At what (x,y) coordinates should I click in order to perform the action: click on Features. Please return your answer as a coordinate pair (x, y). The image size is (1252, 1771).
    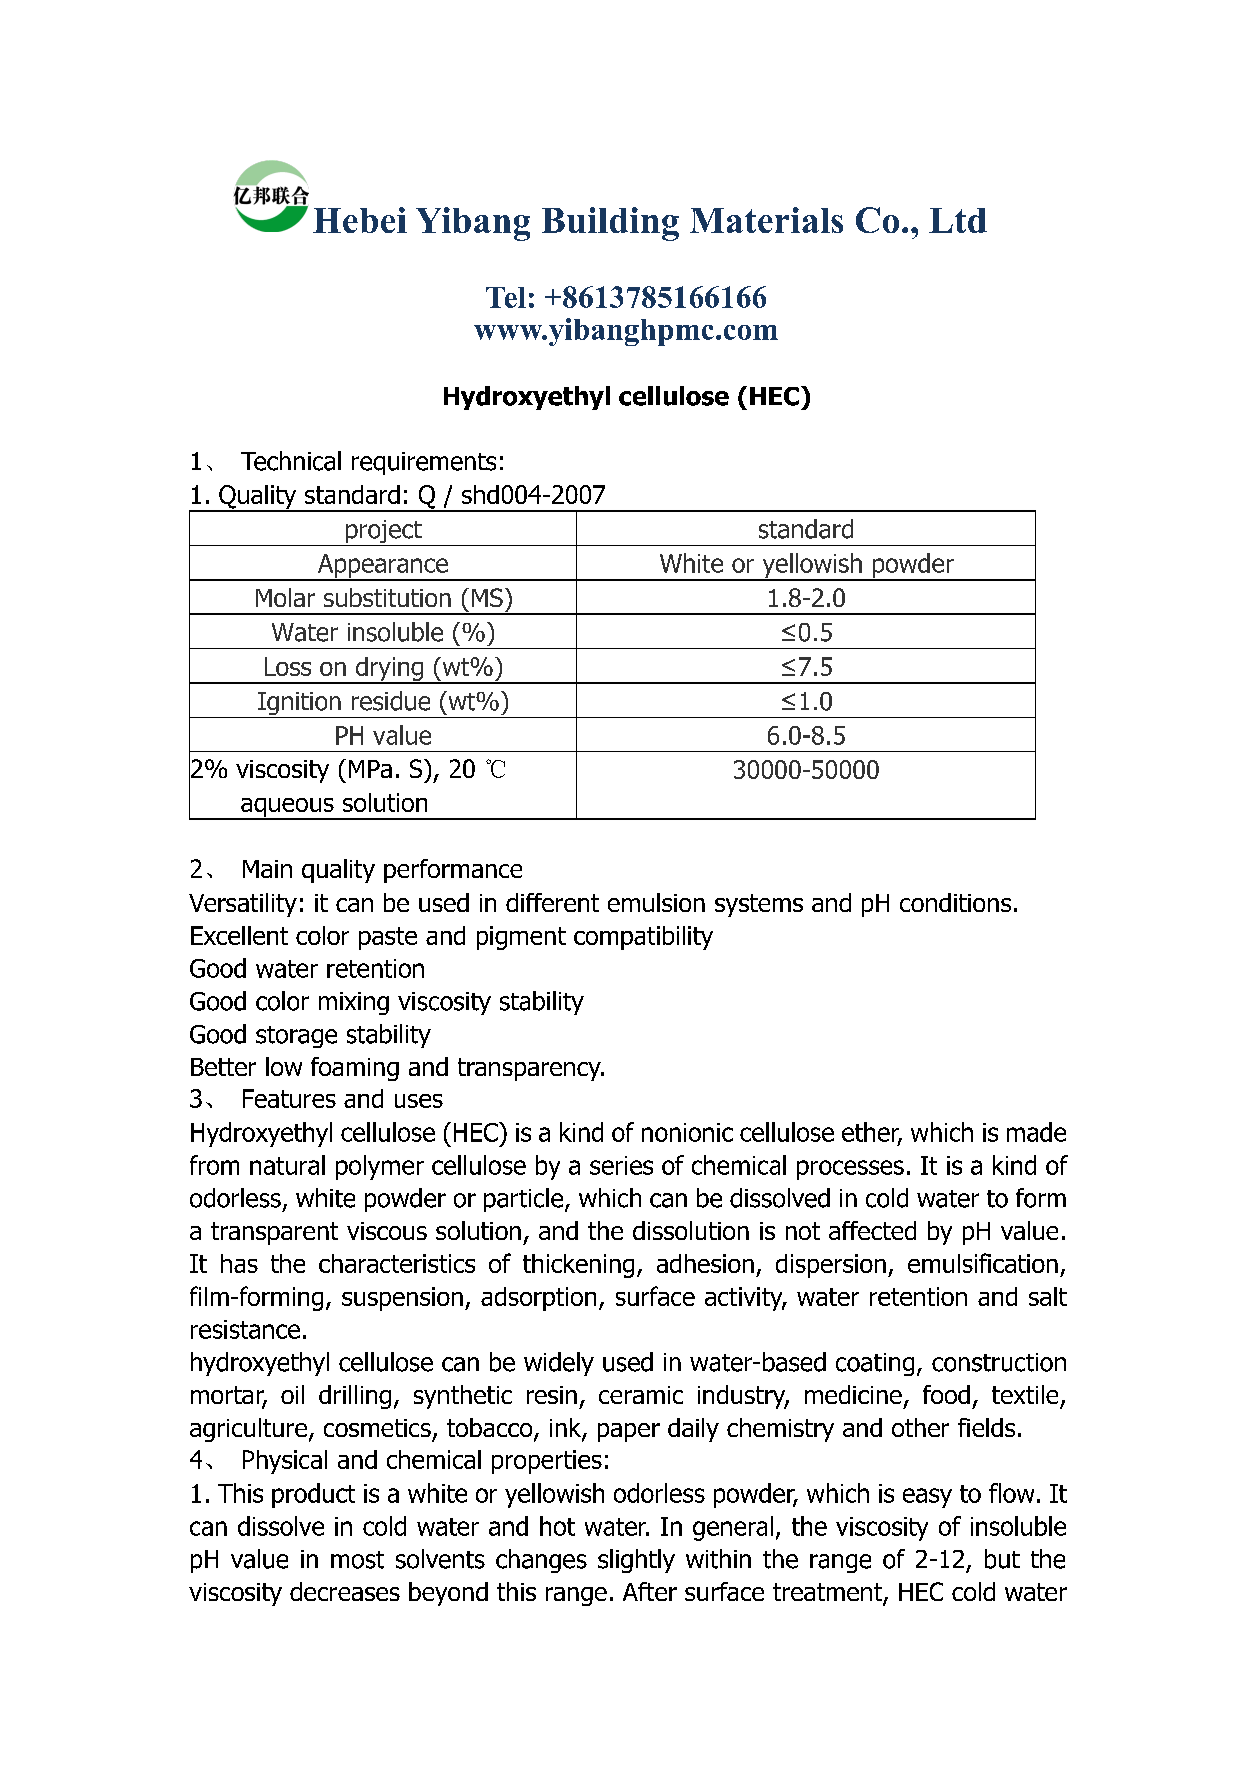
    Looking at the image, I should click on (289, 1098).
